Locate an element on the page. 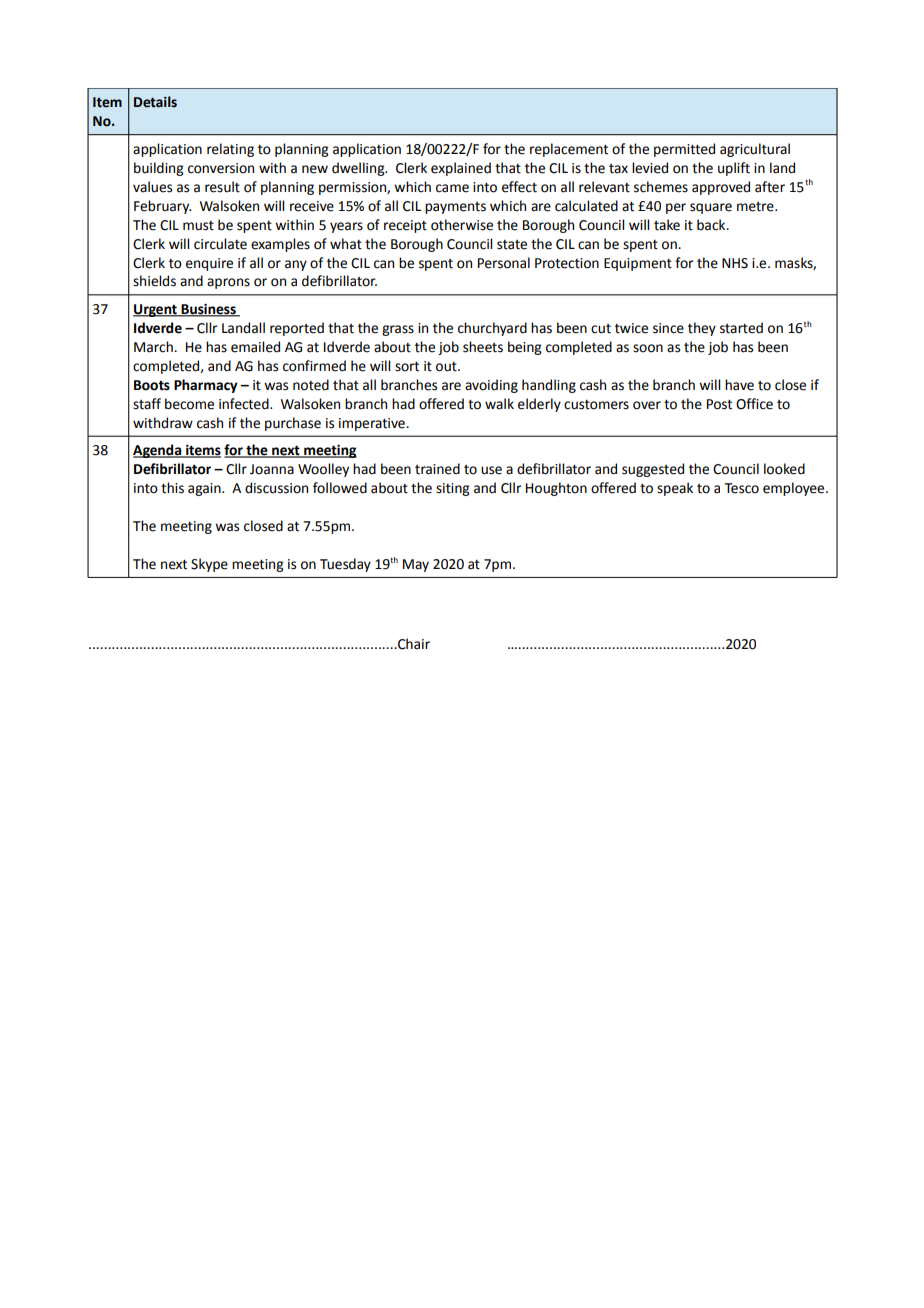 Image resolution: width=924 pixels, height=1308 pixels. Chair is located at coordinates (413, 644).
